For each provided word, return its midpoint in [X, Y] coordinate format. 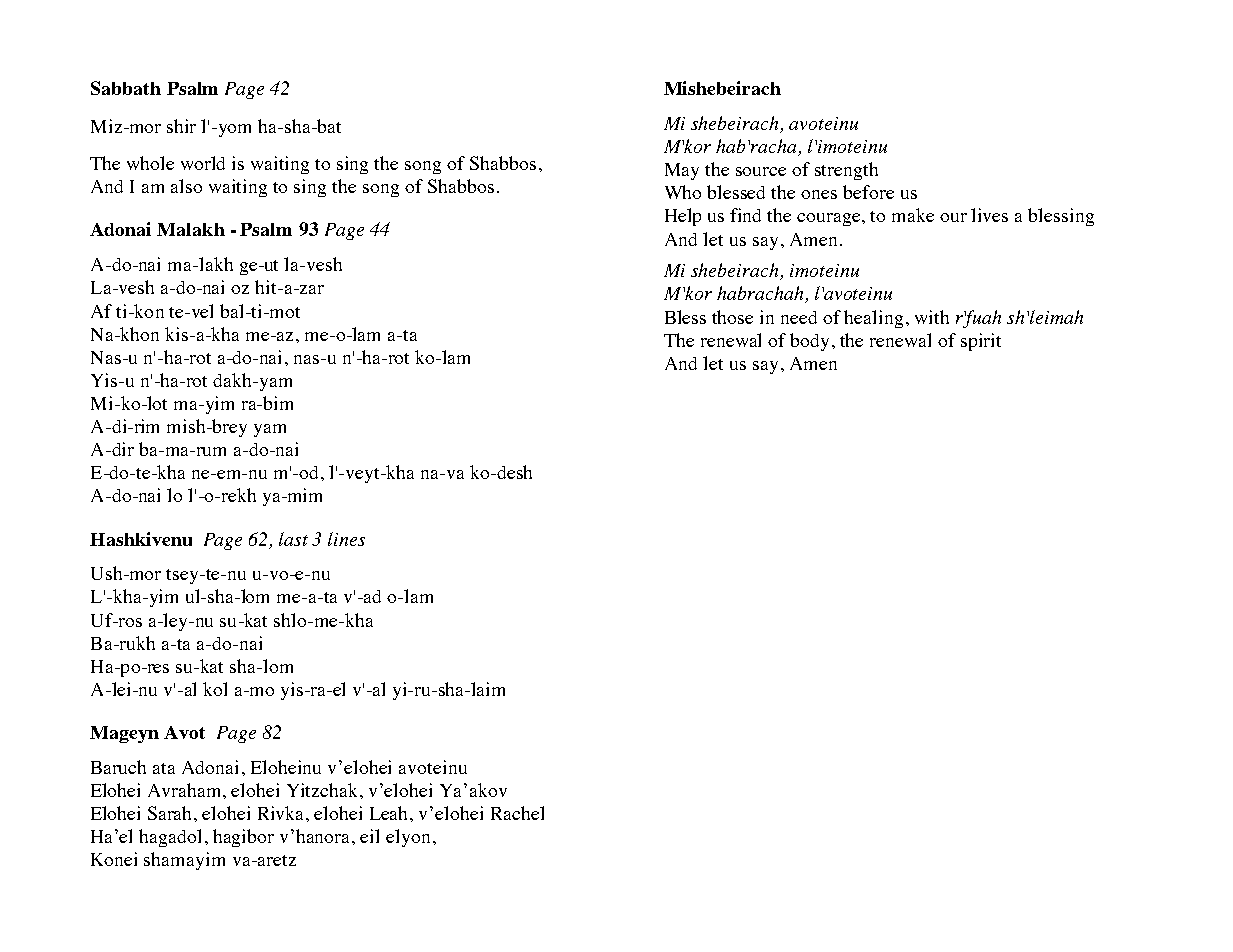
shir [181, 126]
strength [846, 171]
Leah [390, 813]
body [811, 342]
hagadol [170, 838]
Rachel [517, 813]
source [761, 171]
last [293, 539]
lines [346, 539]
